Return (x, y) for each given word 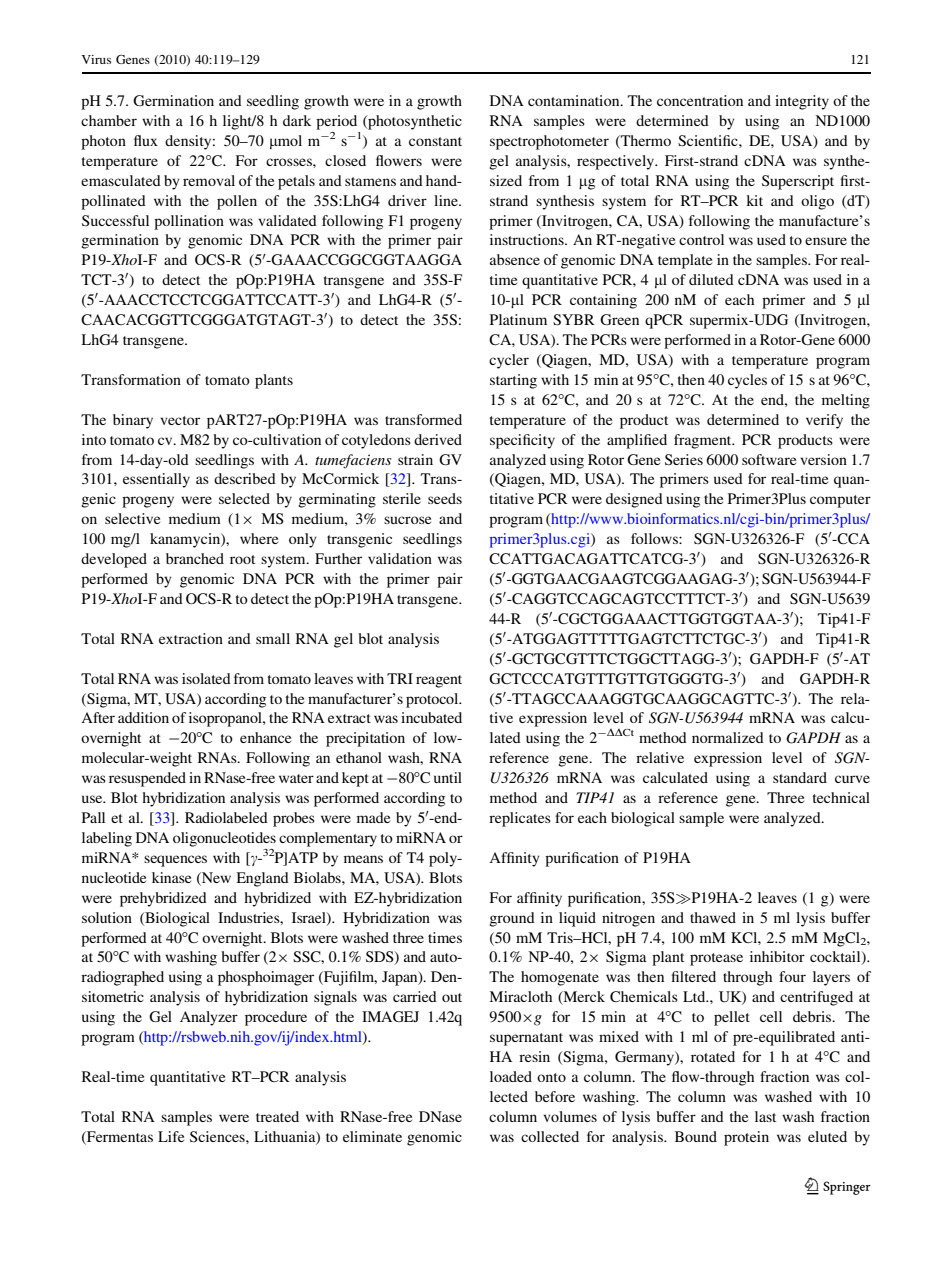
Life (171, 1136)
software (769, 459)
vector (180, 420)
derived (438, 439)
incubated (431, 717)
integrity (802, 102)
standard (800, 777)
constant (435, 141)
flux (146, 140)
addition (143, 717)
